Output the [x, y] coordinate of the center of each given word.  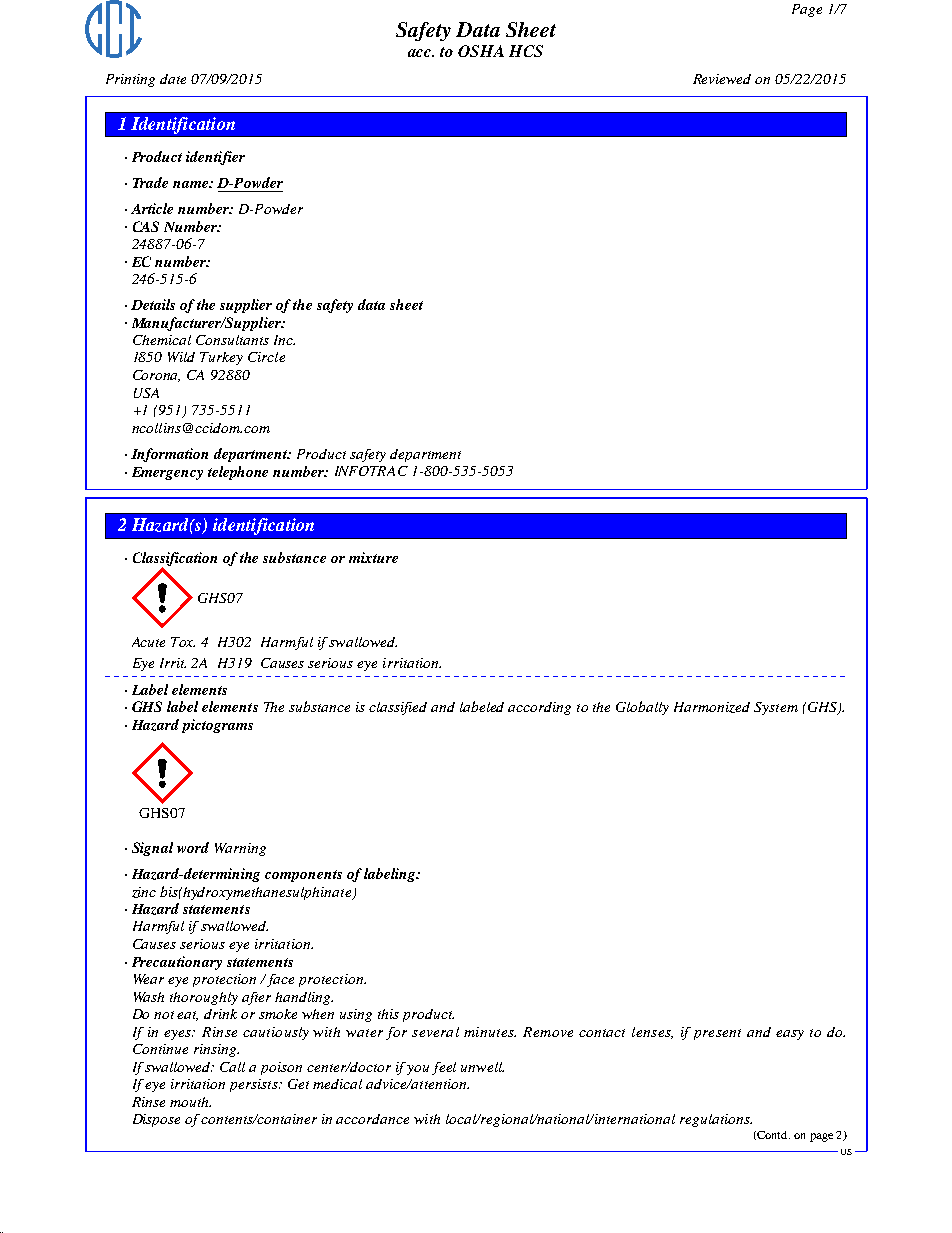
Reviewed [722, 79]
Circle [266, 357]
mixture [373, 557]
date [173, 79]
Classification [175, 560]
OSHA [481, 51]
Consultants [232, 340]
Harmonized [712, 707]
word [193, 847]
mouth [190, 1102]
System [776, 708]
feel [444, 1068]
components [303, 876]
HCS [526, 51]
